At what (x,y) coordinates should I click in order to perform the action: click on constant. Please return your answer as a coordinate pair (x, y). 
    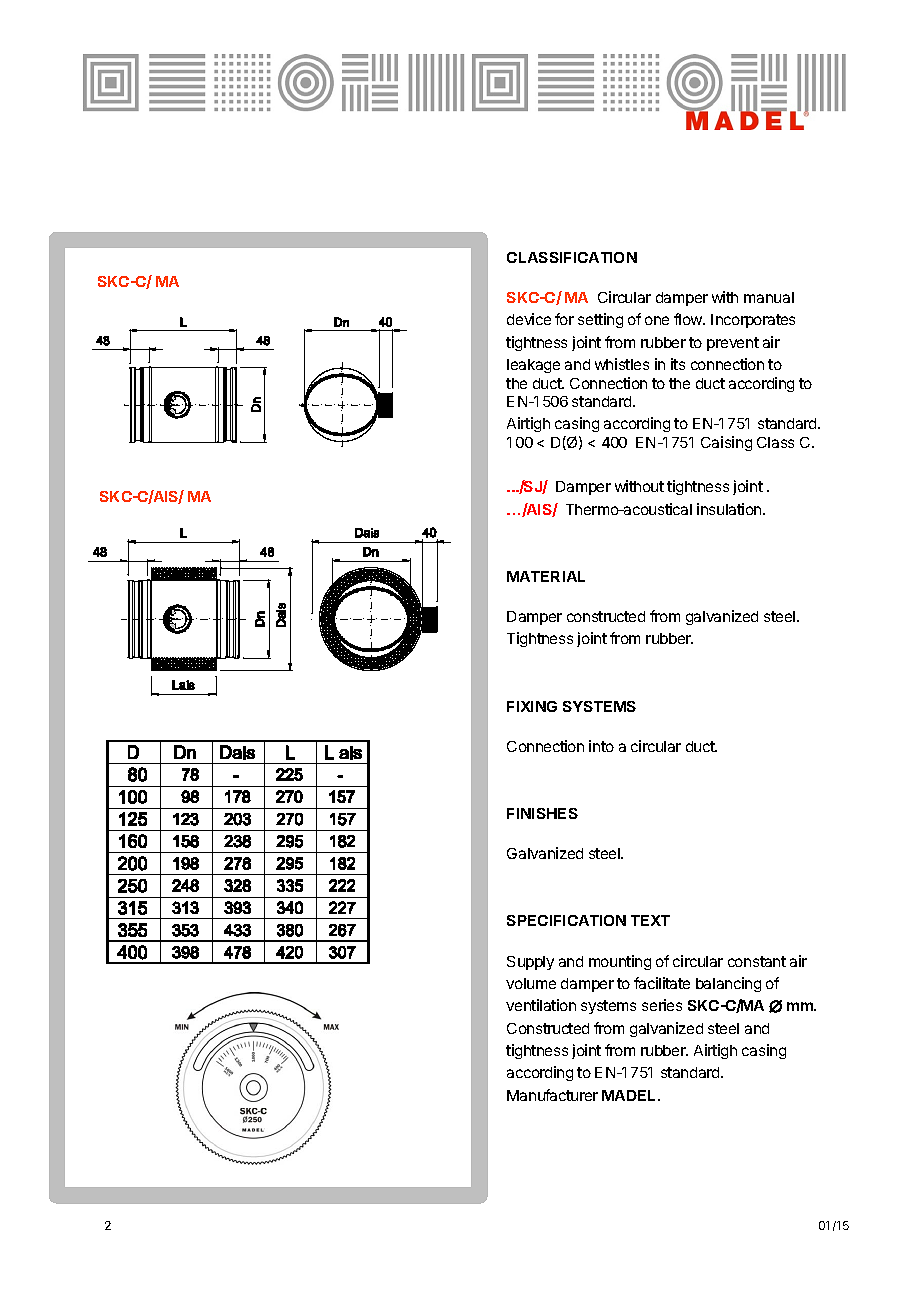
    Looking at the image, I should click on (757, 961).
